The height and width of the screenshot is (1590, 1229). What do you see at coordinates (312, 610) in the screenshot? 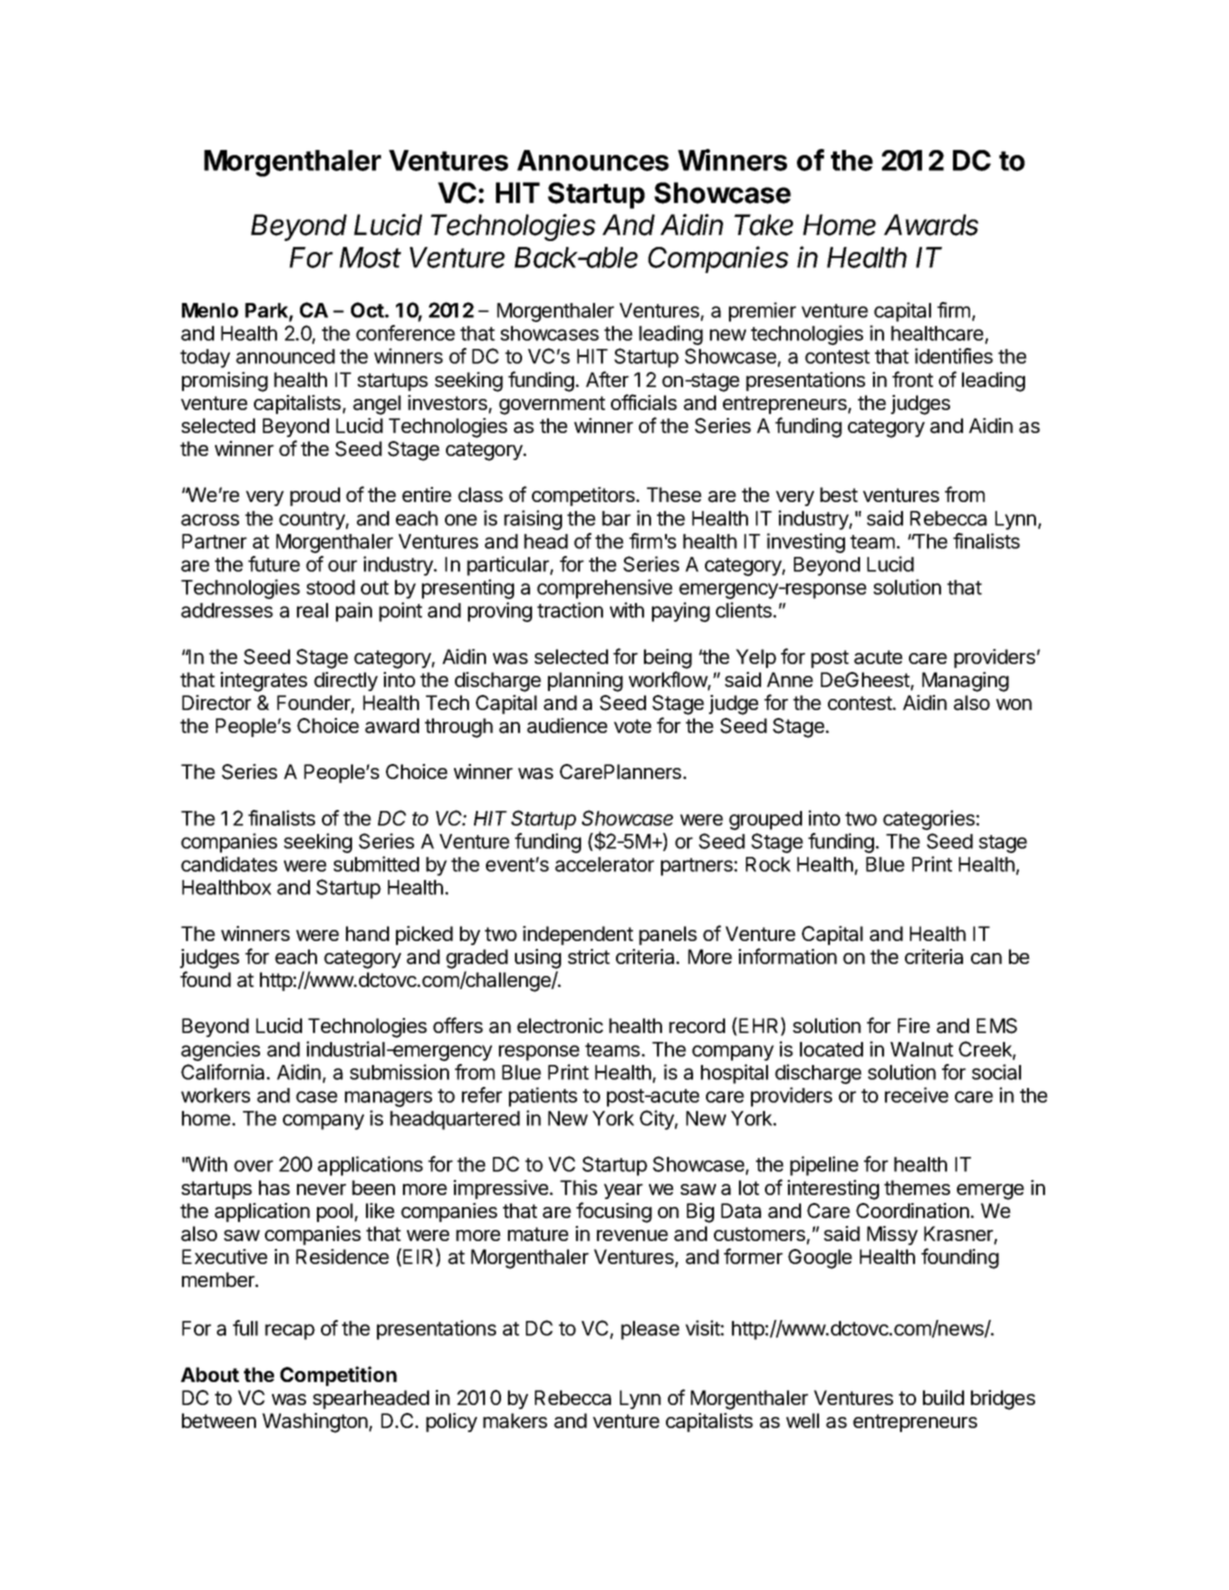
I see `real` at bounding box center [312, 610].
